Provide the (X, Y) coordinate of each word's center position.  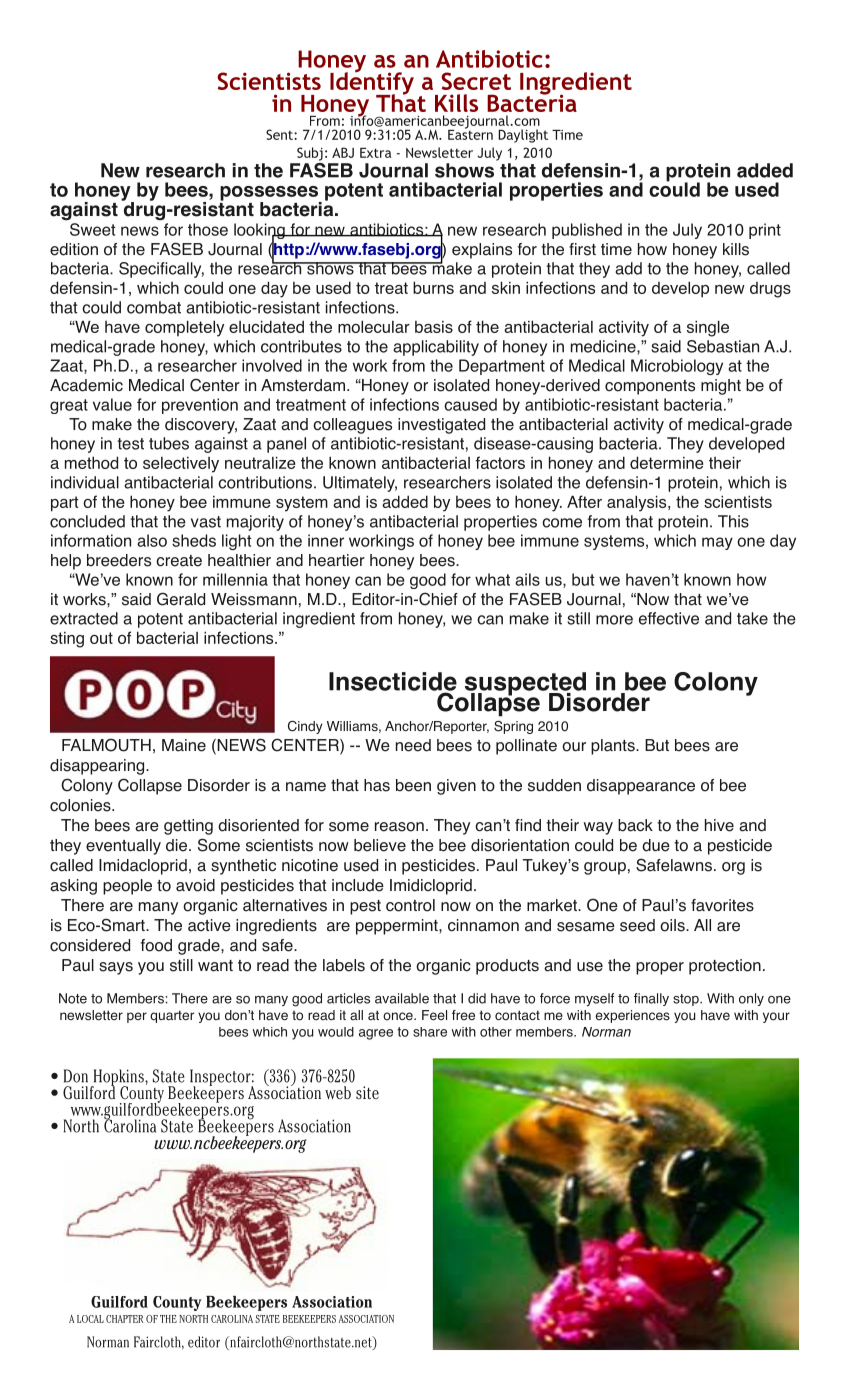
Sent (280, 134)
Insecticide (393, 682)
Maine (184, 745)
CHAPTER (124, 1319)
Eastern (470, 133)
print (765, 231)
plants (614, 747)
